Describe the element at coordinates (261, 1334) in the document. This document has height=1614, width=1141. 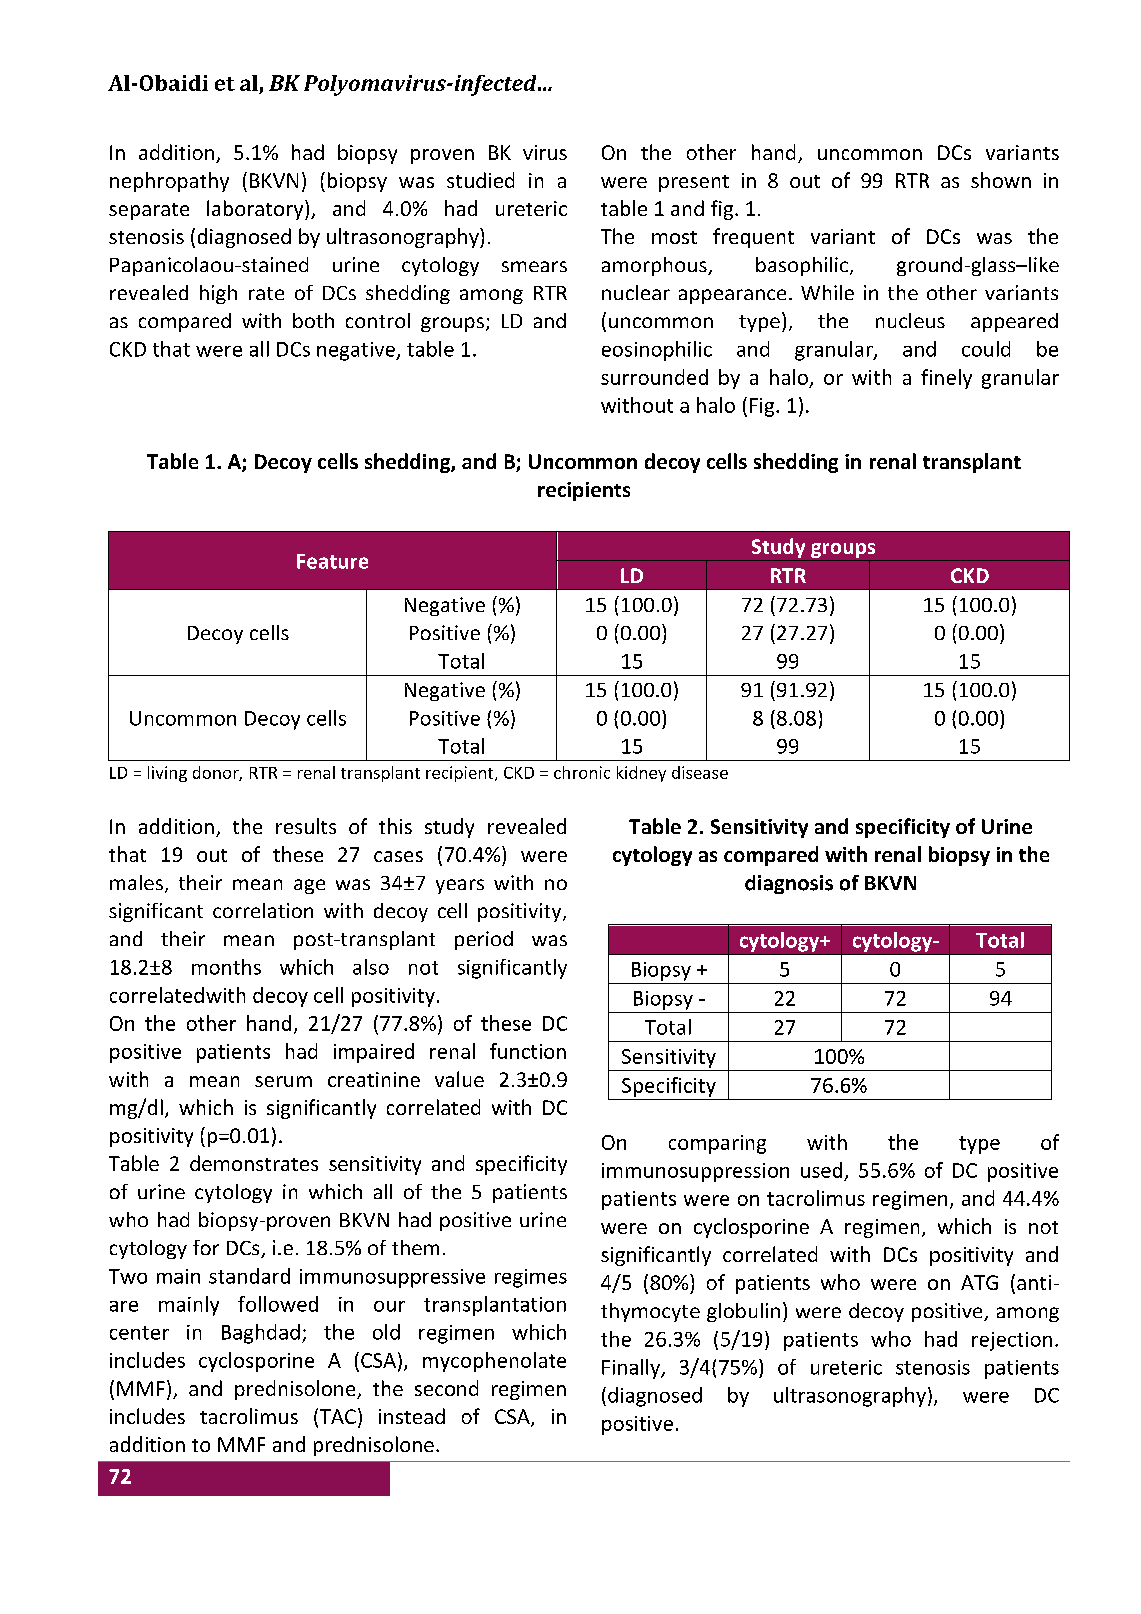
I see `Baghdad` at that location.
